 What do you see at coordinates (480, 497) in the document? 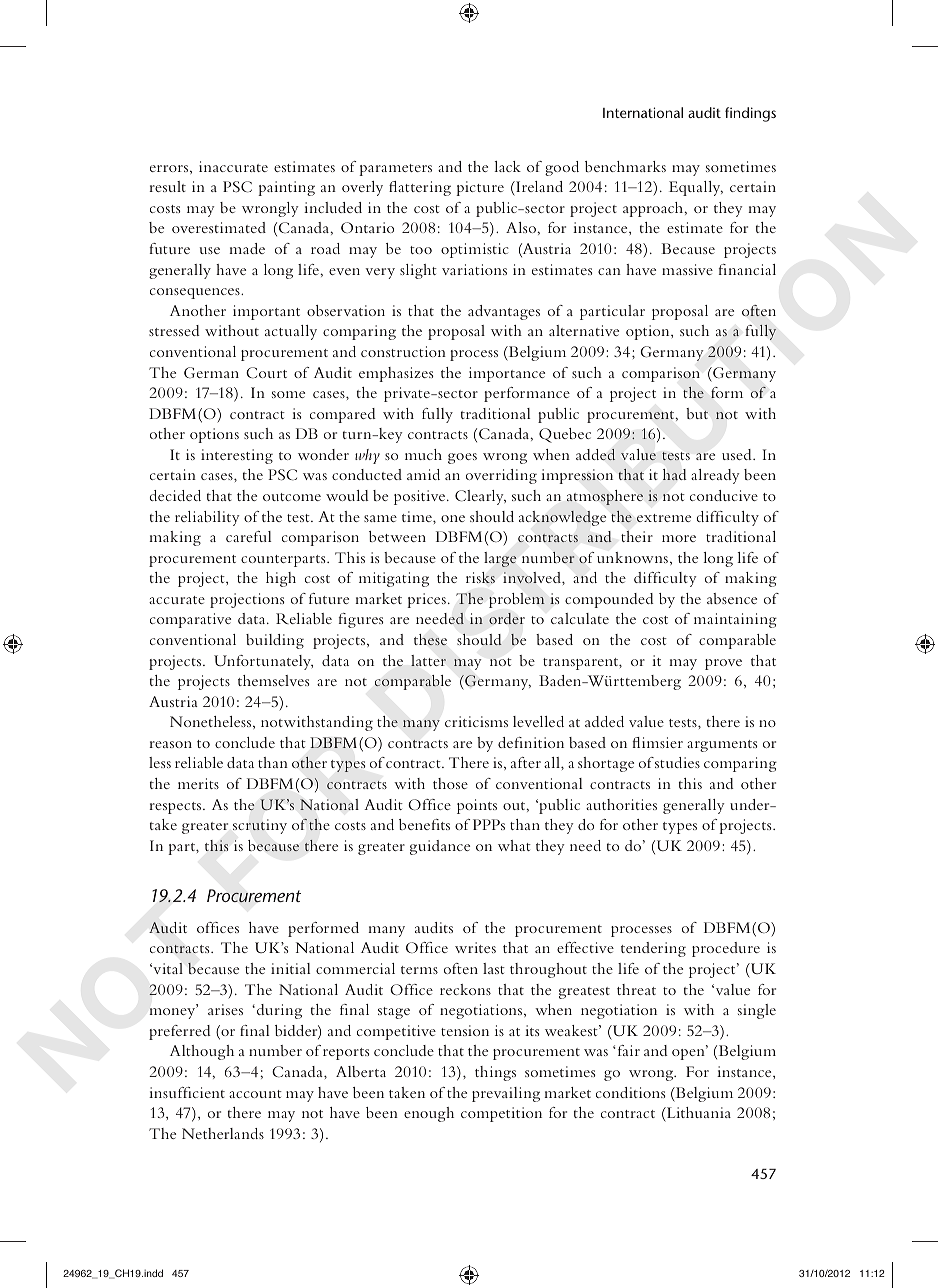
I see `Clearly` at bounding box center [480, 497].
